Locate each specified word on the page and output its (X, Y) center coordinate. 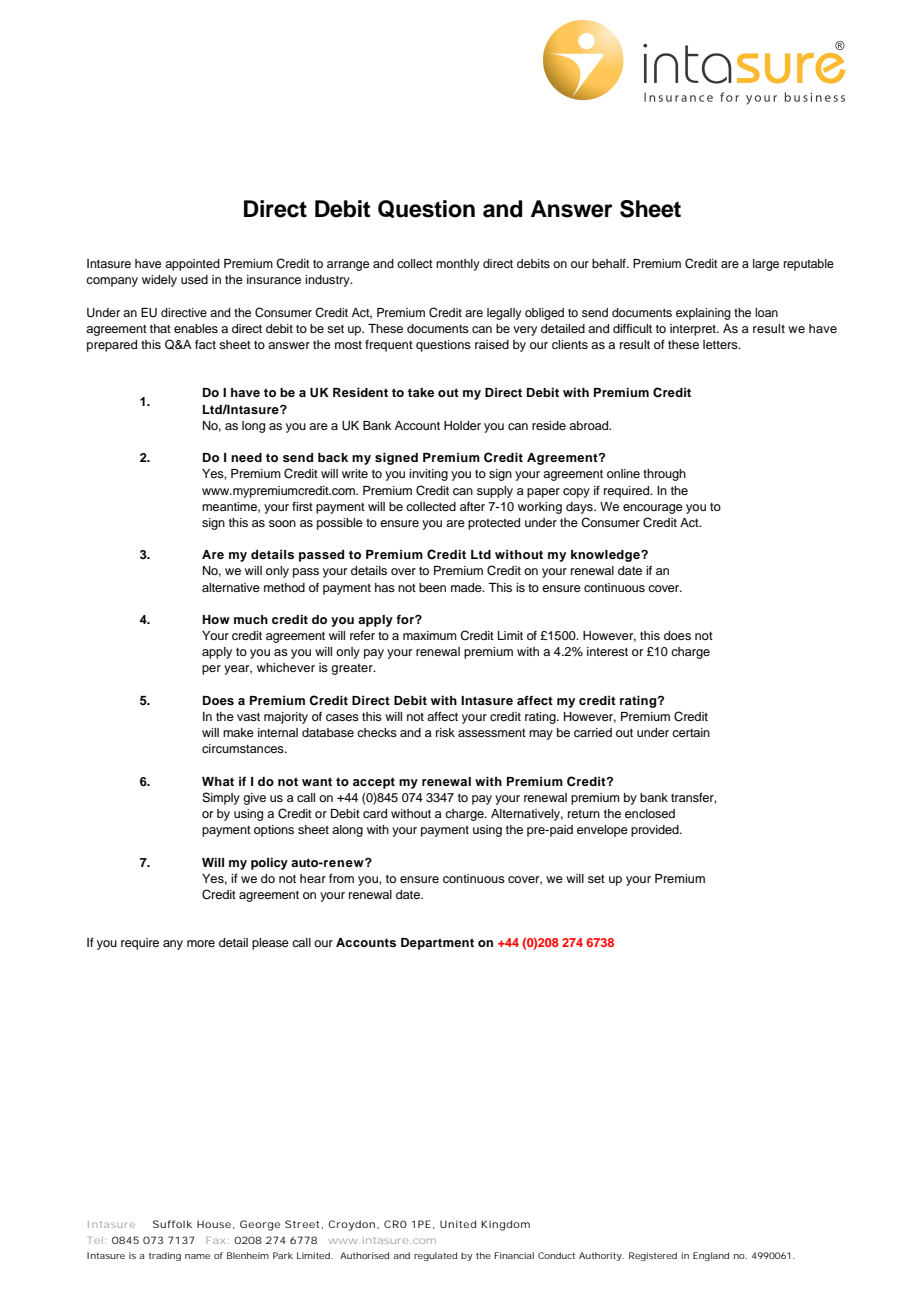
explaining (703, 314)
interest (607, 651)
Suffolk (172, 1224)
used (194, 279)
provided (656, 831)
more (201, 943)
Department (437, 944)
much (251, 619)
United (458, 1224)
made (467, 587)
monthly (458, 265)
